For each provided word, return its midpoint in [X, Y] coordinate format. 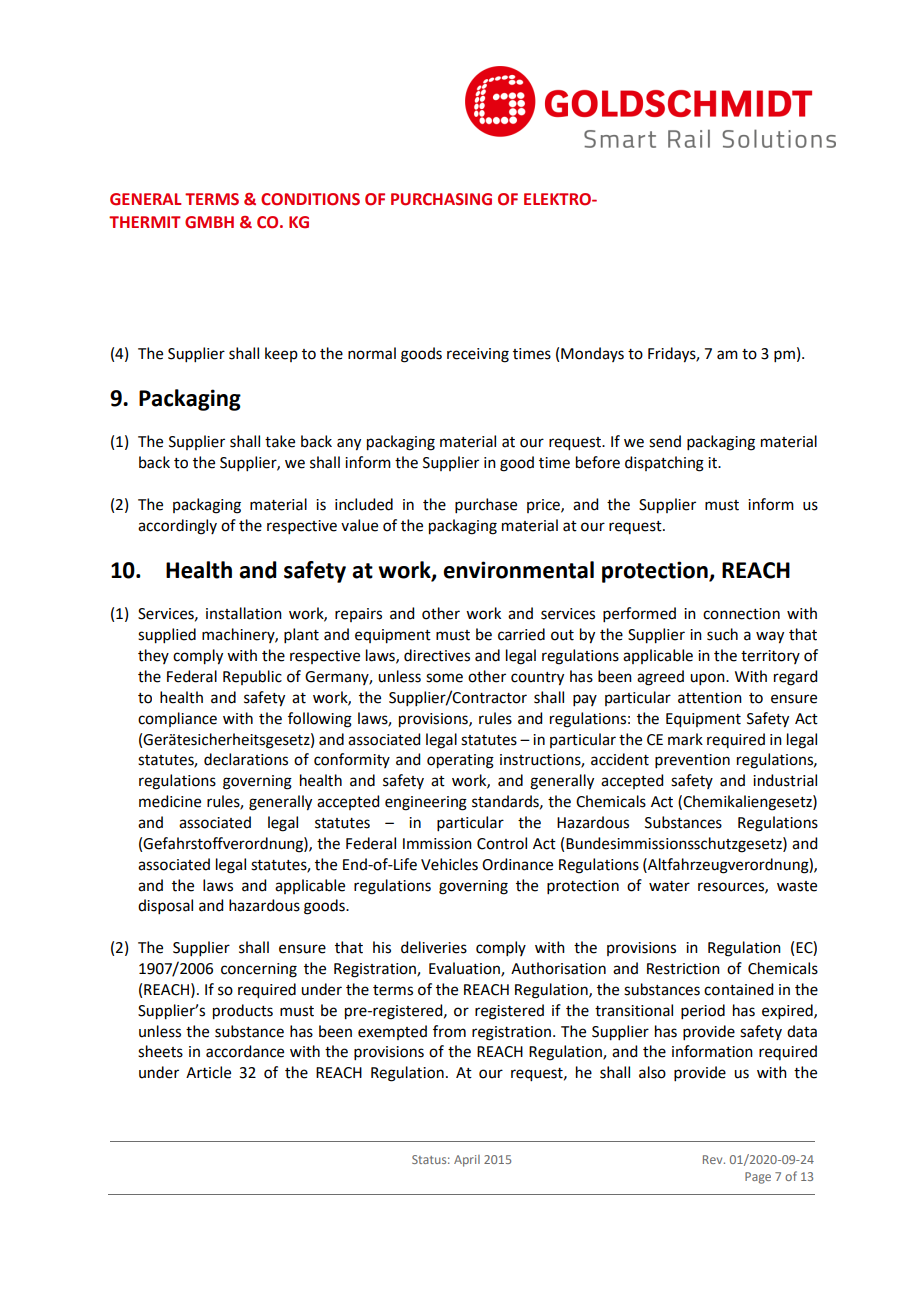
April [467, 1161]
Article [208, 1072]
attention [710, 698]
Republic [252, 677]
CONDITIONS [310, 199]
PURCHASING [441, 199]
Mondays [592, 354]
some [444, 678]
